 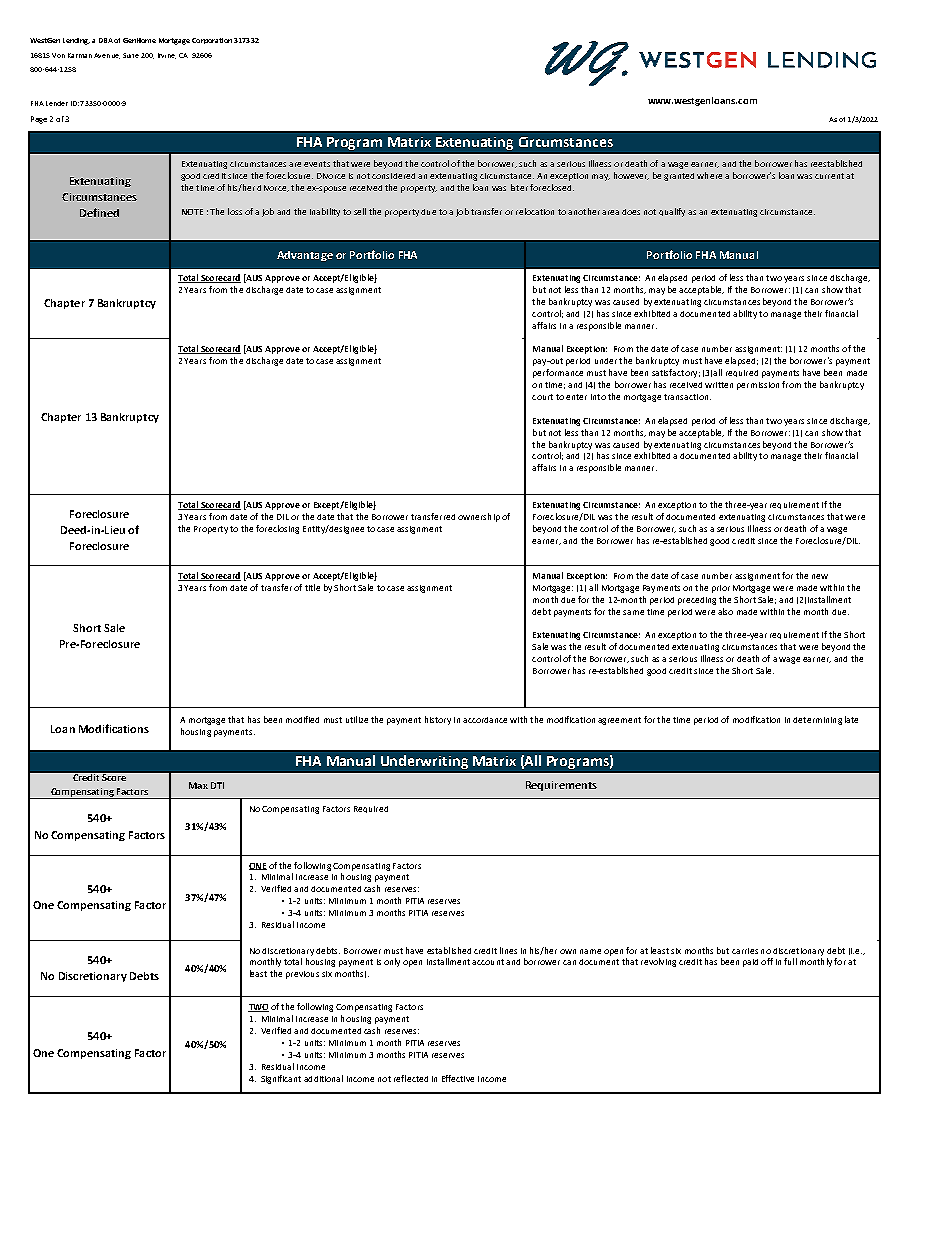 What do you see at coordinates (721, 589) in the document?
I see `prior` at bounding box center [721, 589].
